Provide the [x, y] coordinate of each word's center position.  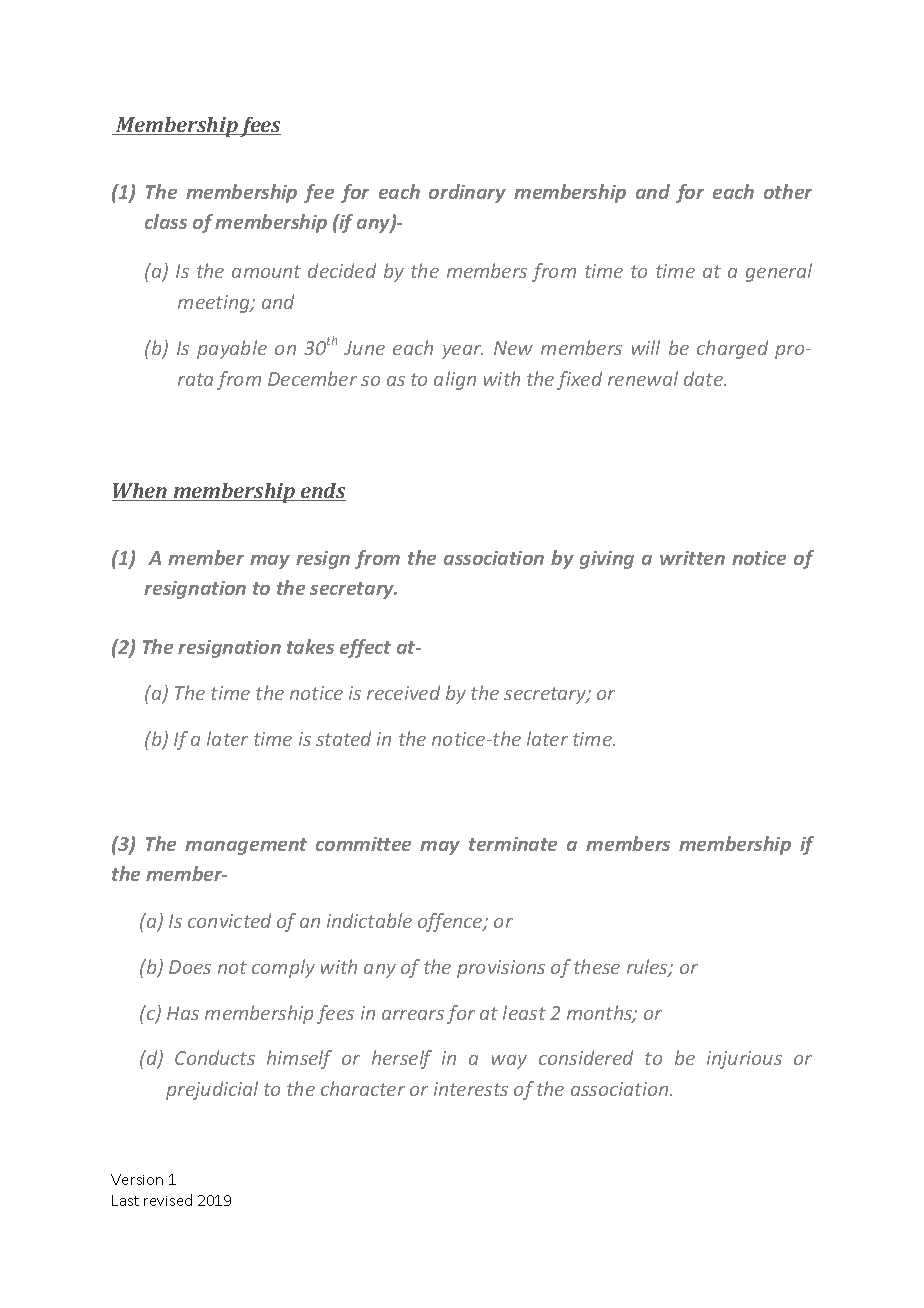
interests [471, 1089]
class [166, 221]
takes [310, 646]
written [692, 558]
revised [168, 1200]
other [788, 191]
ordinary [467, 193]
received [403, 692]
